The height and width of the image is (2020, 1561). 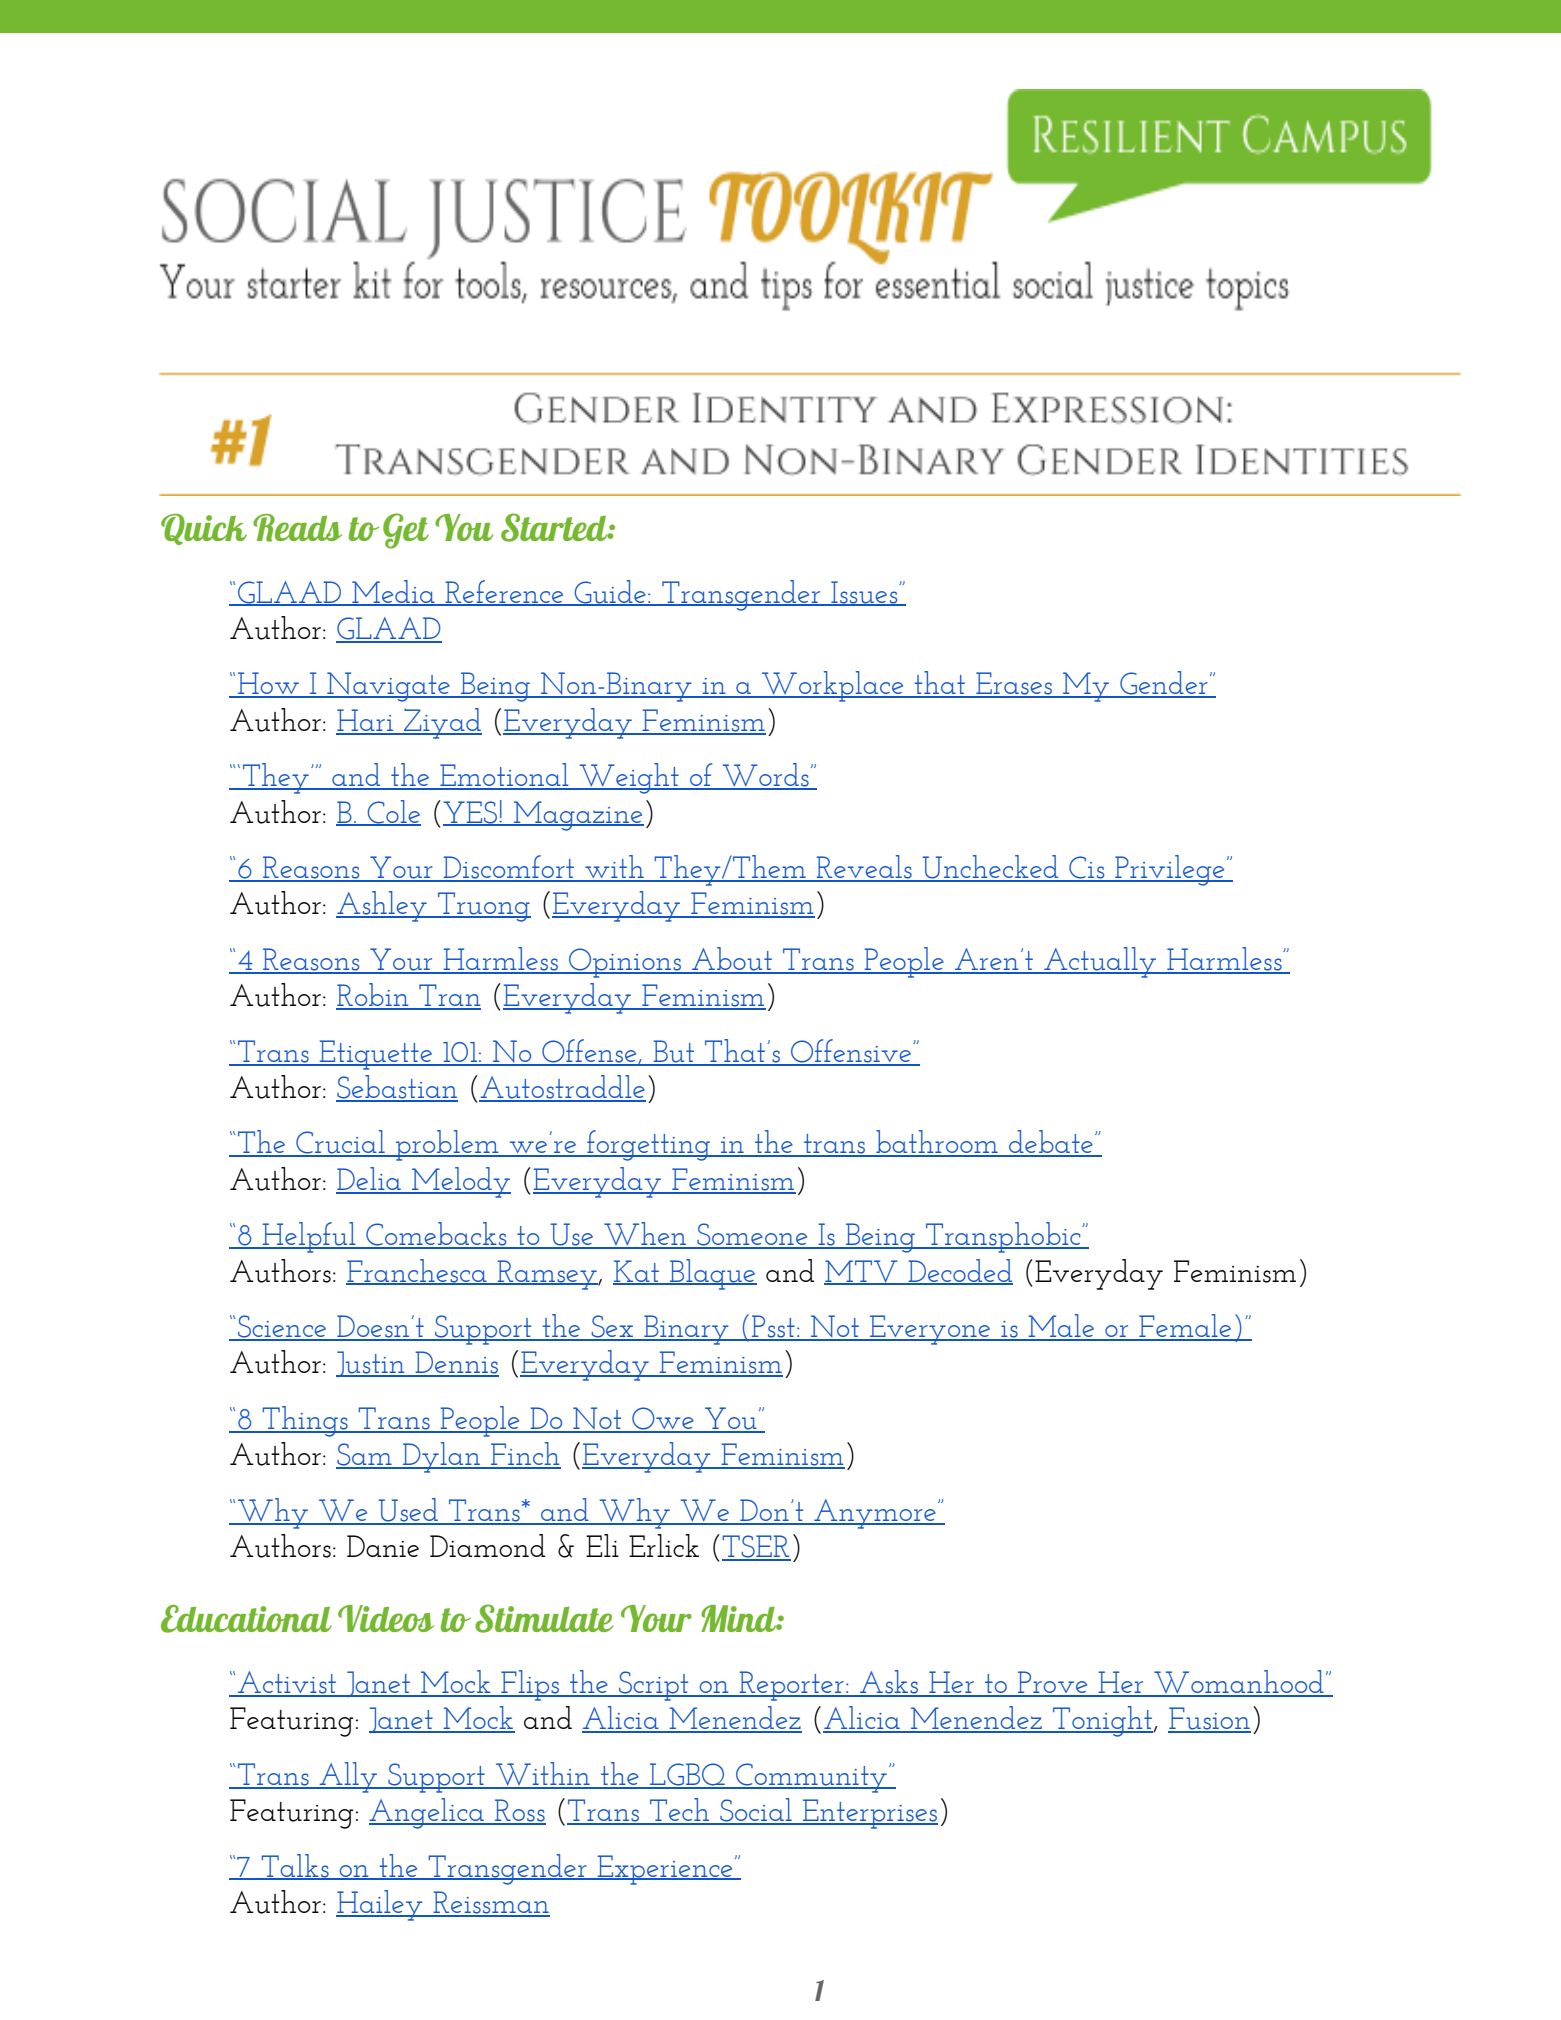 What do you see at coordinates (1051, 1143) in the image?
I see `debate` at bounding box center [1051, 1143].
